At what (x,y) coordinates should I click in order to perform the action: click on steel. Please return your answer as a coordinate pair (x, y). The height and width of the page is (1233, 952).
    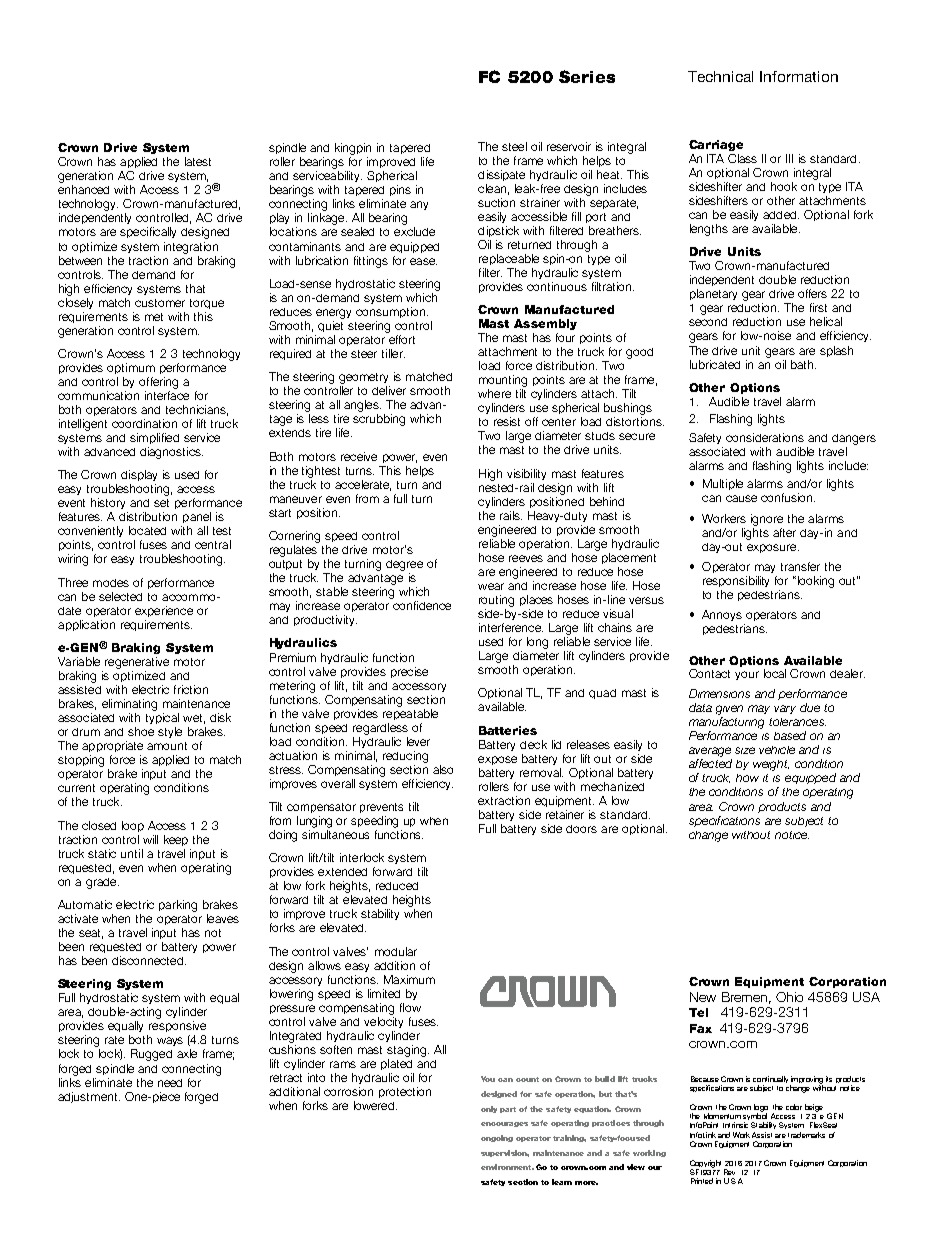
    Looking at the image, I should click on (514, 146).
